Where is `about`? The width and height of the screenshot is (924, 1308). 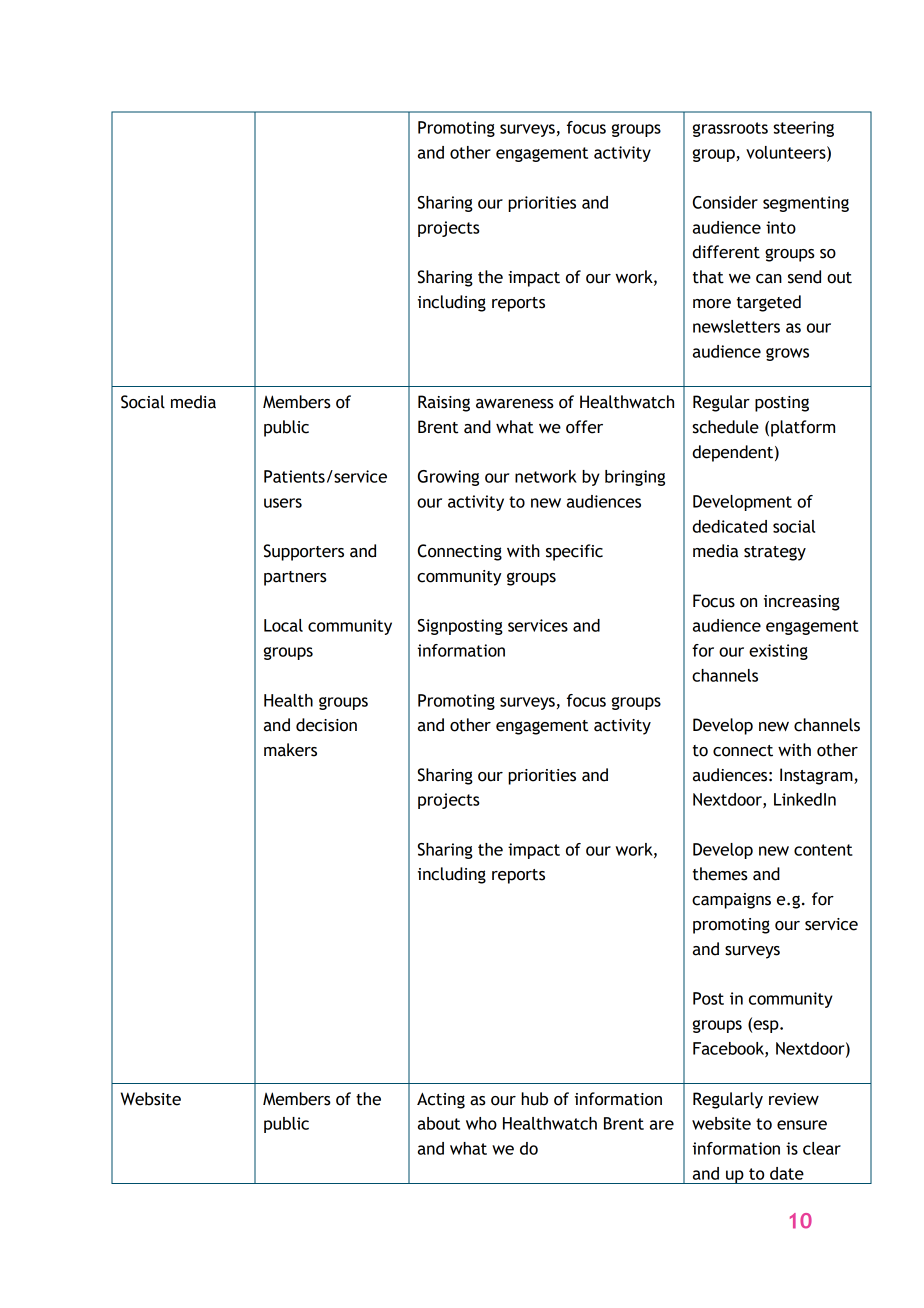
about is located at coordinates (439, 1123).
